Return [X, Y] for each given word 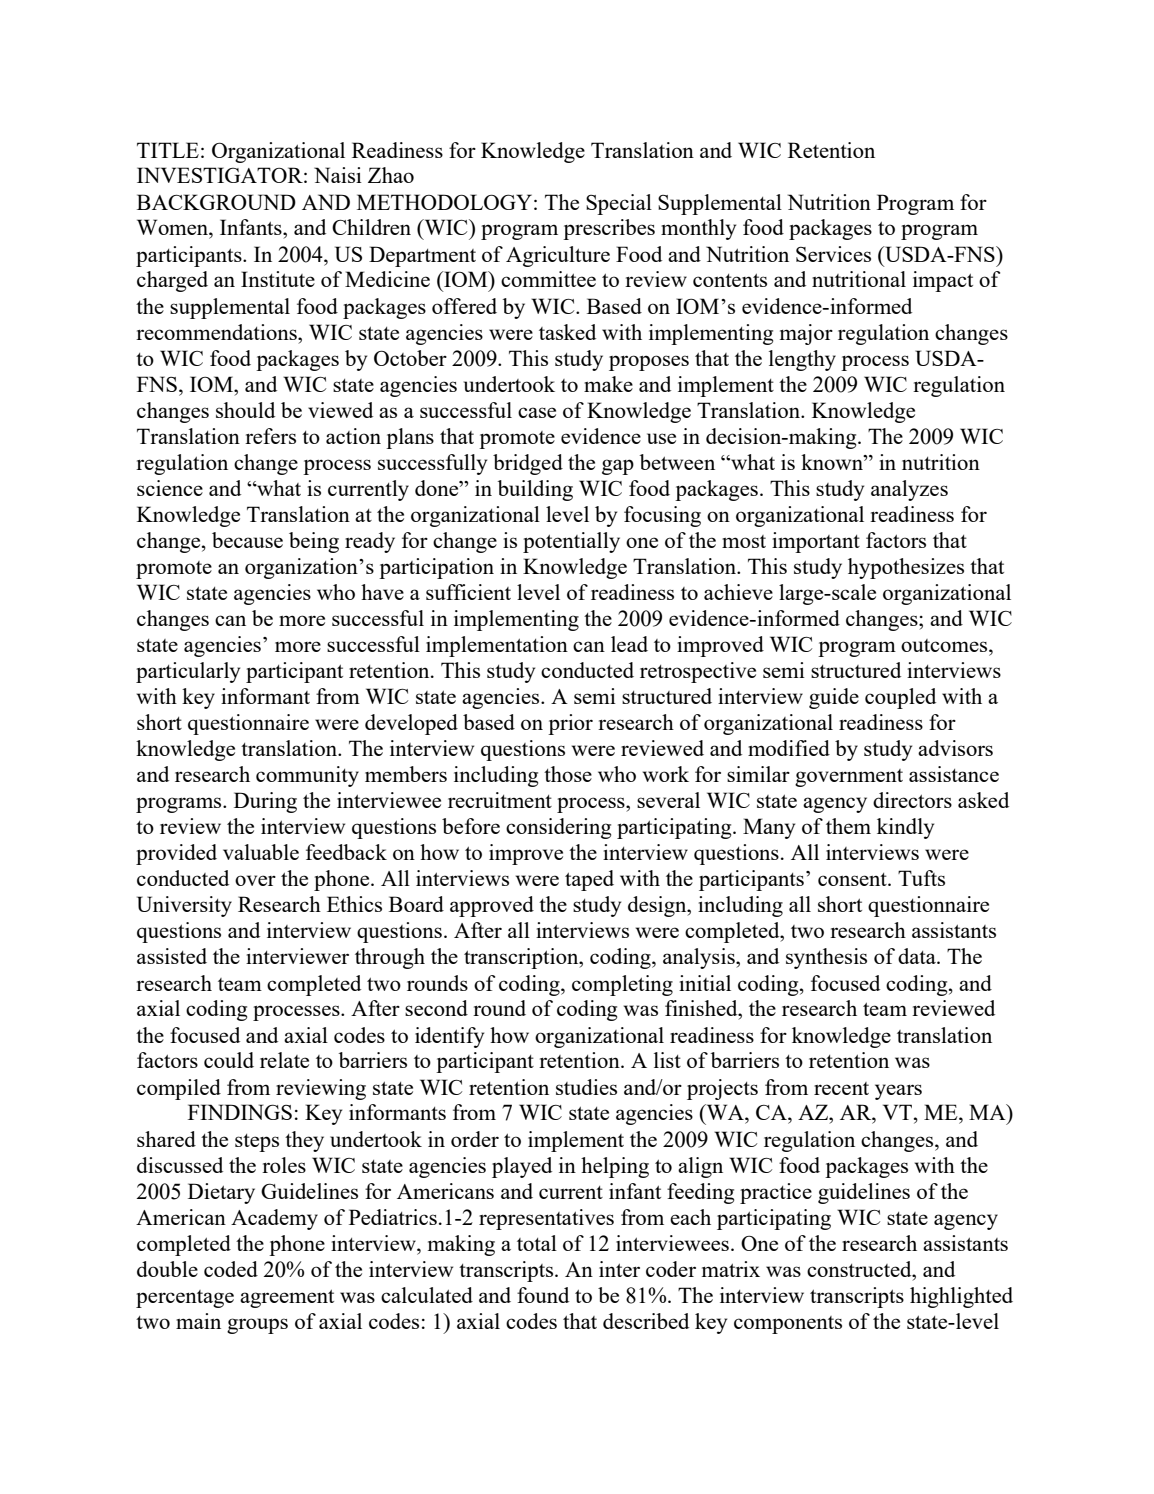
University [184, 906]
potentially [571, 542]
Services [833, 254]
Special [619, 204]
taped [589, 880]
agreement [287, 1299]
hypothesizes [906, 568]
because [247, 540]
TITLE [168, 150]
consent [853, 879]
